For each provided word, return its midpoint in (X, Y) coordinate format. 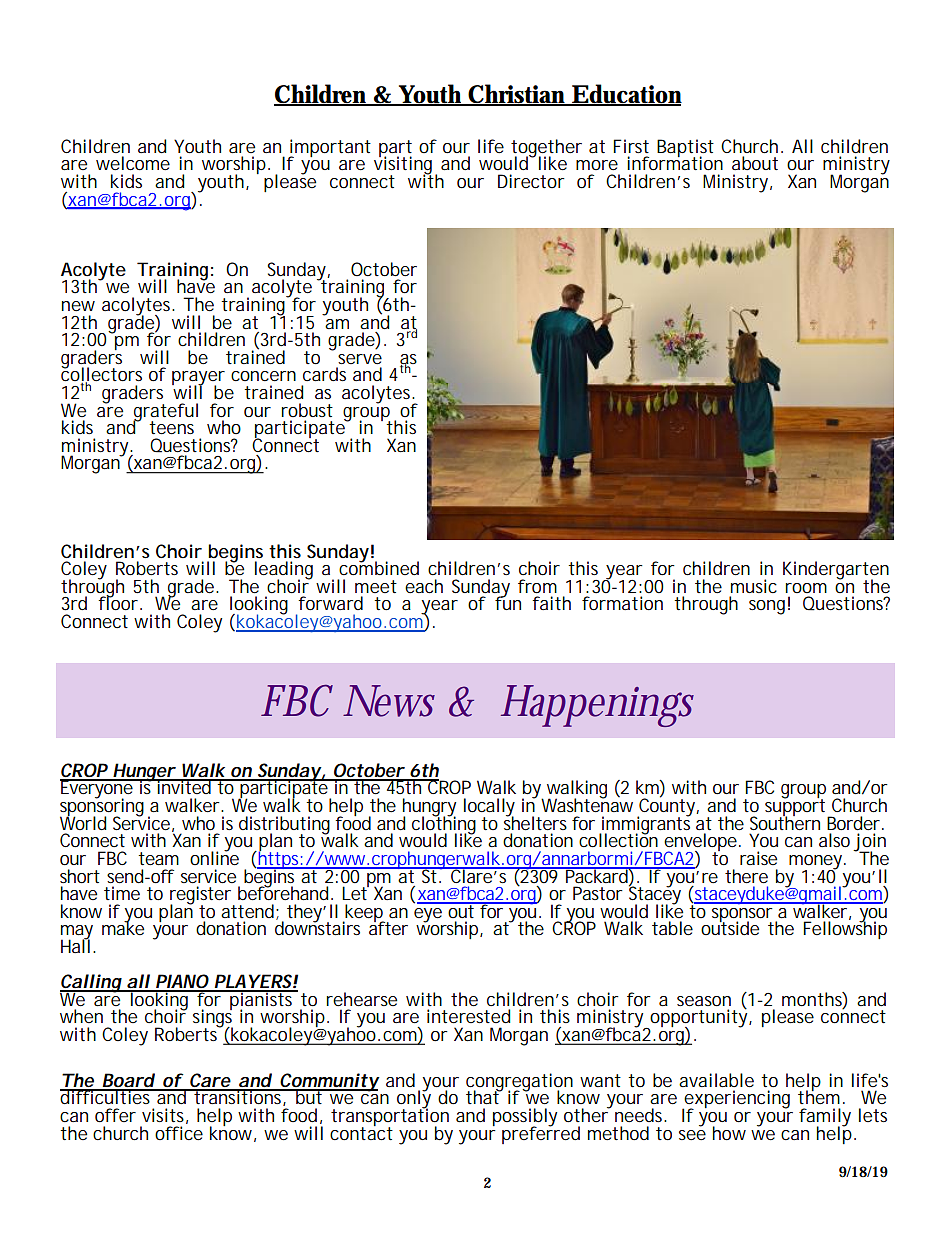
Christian (517, 94)
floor (118, 602)
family (825, 1118)
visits (163, 1115)
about (755, 163)
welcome (133, 163)
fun (508, 602)
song (767, 607)
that (483, 1096)
